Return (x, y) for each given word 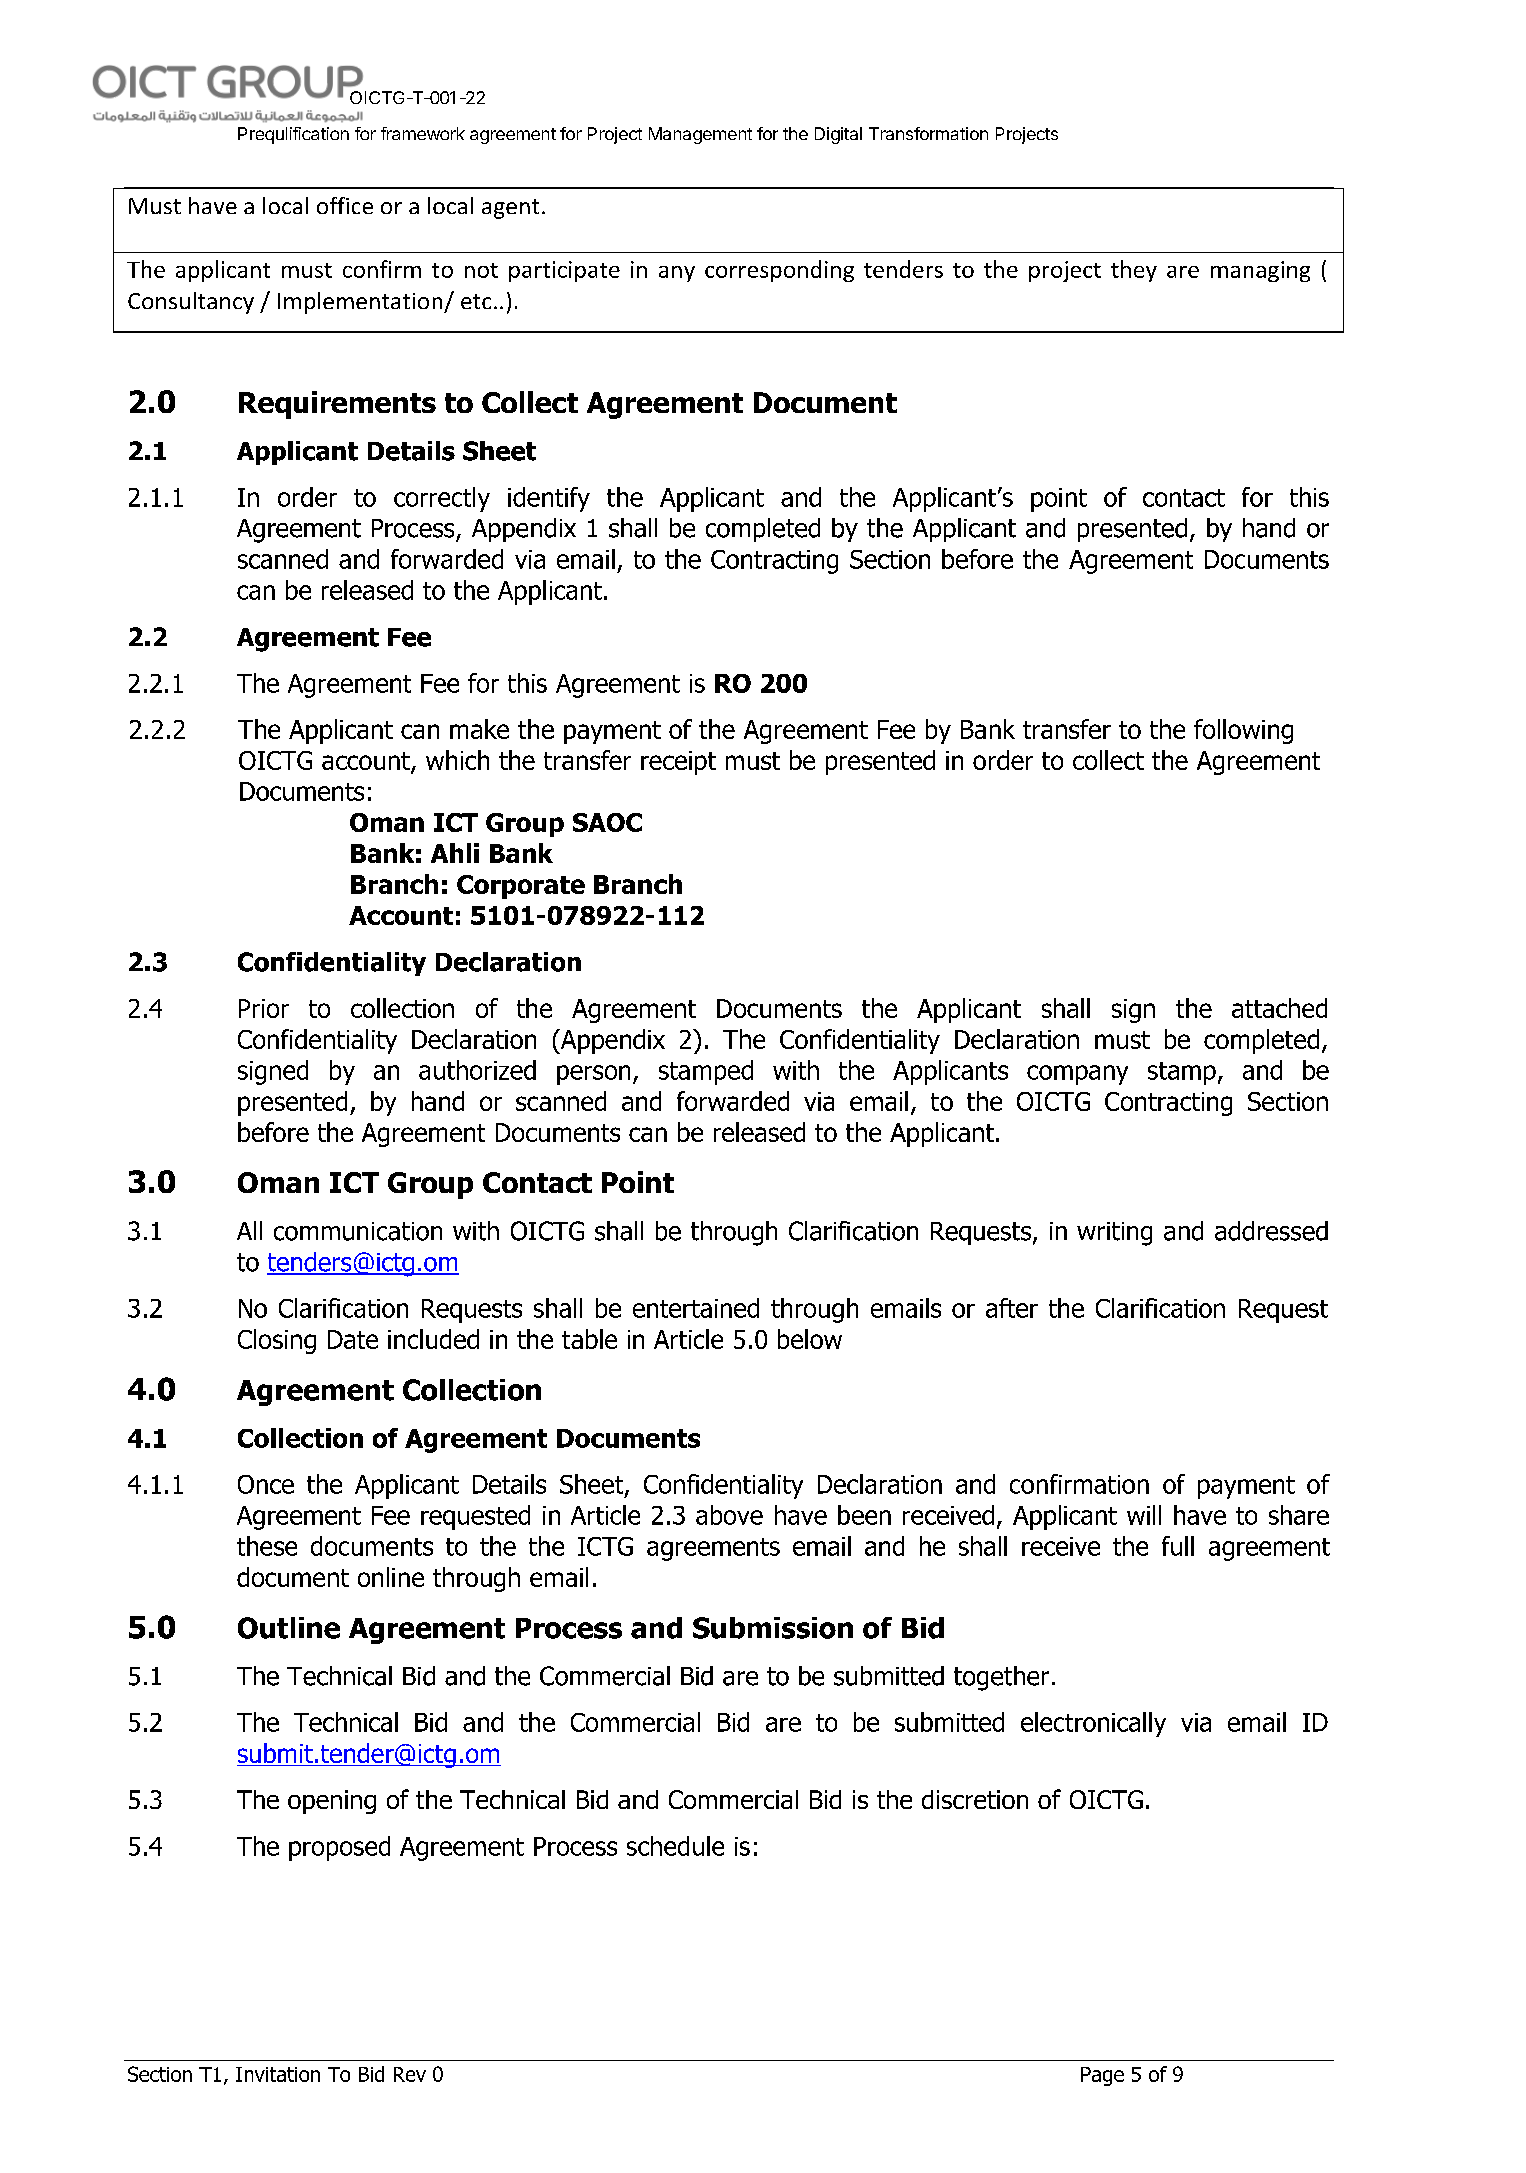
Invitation (278, 2074)
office (345, 205)
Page (1102, 2076)
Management (700, 135)
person (593, 1075)
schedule (675, 1846)
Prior (264, 1008)
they (1134, 271)
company (1077, 1075)
